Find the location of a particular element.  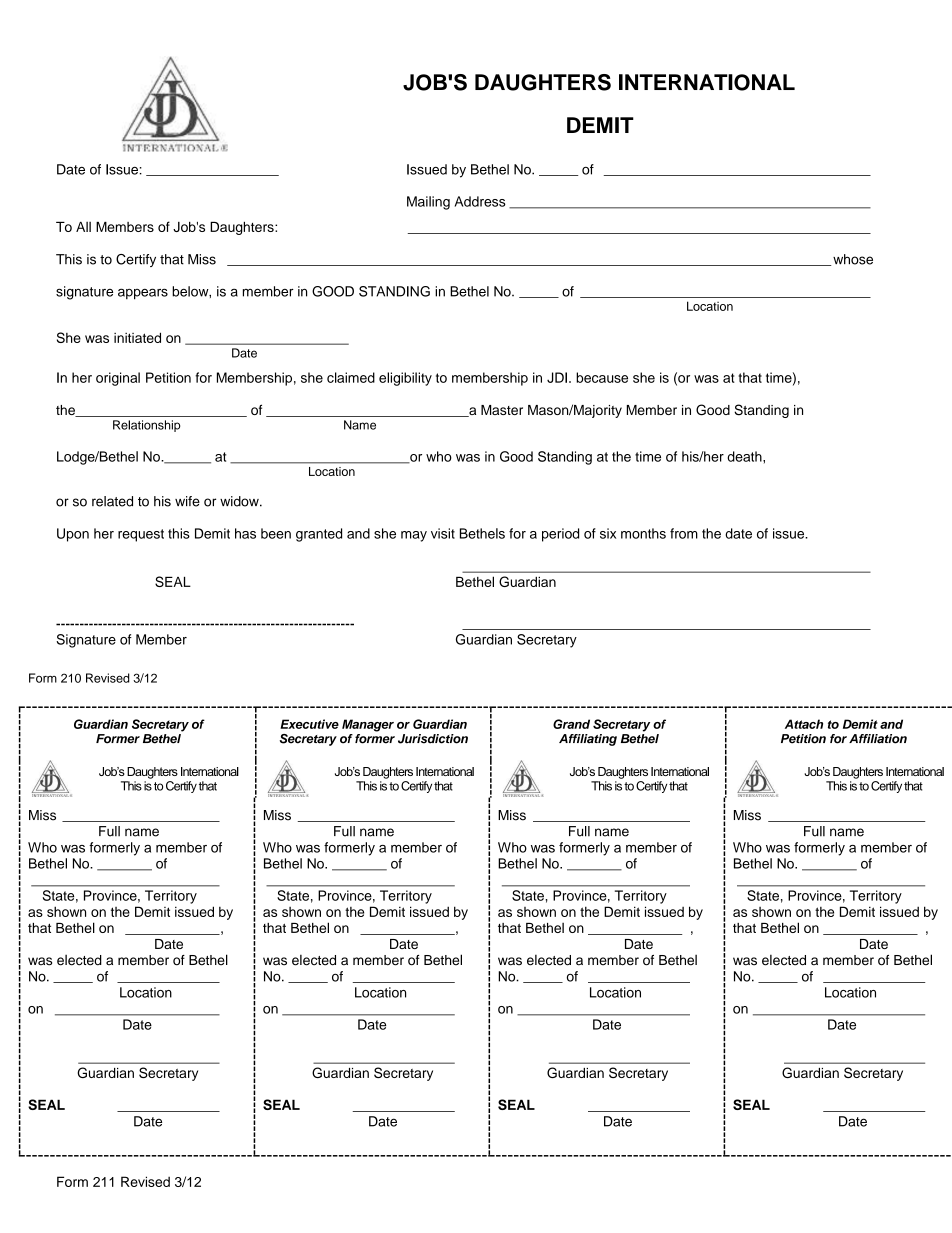

Address is located at coordinates (480, 201).
